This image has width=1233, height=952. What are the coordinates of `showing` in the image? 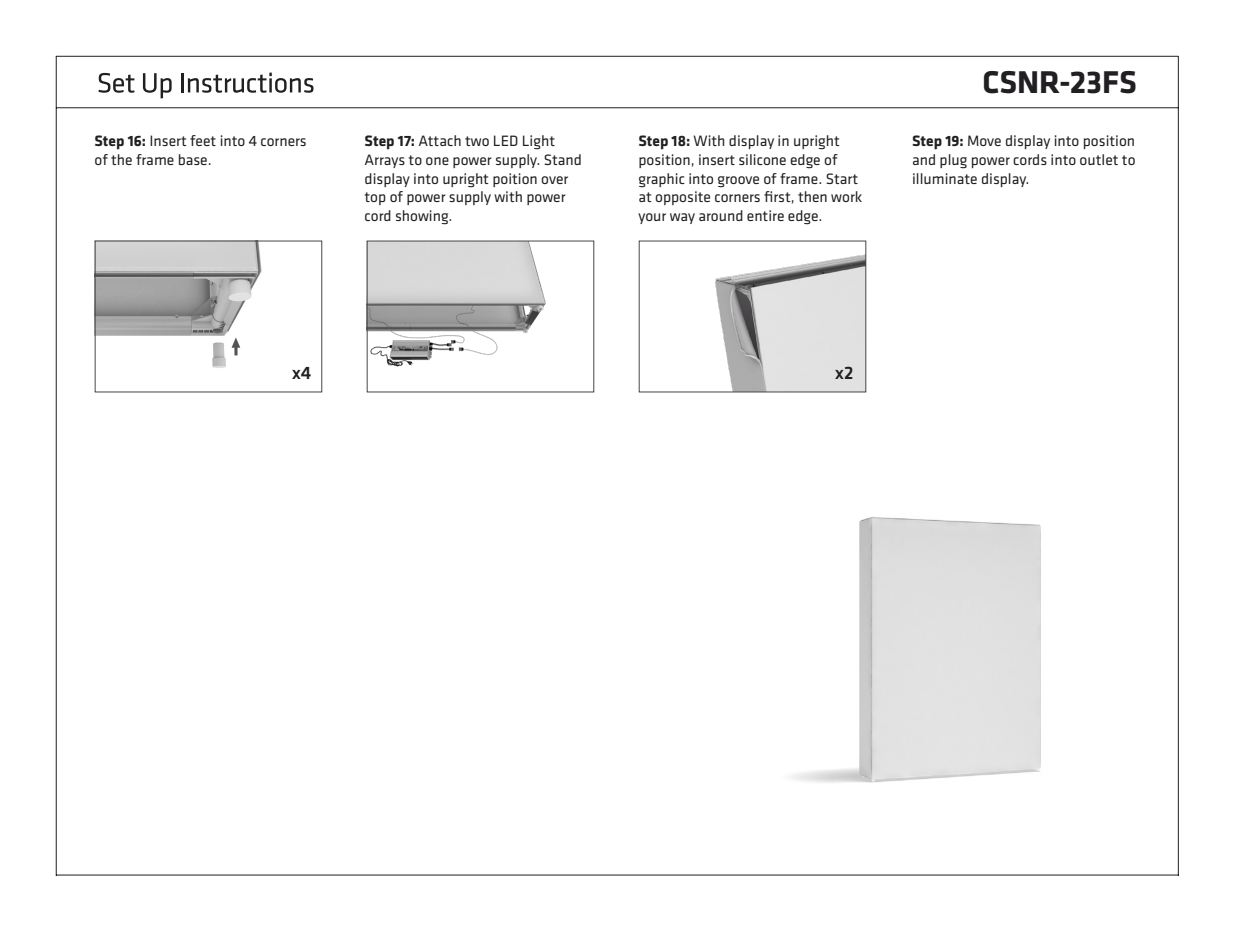 It's located at (423, 217).
